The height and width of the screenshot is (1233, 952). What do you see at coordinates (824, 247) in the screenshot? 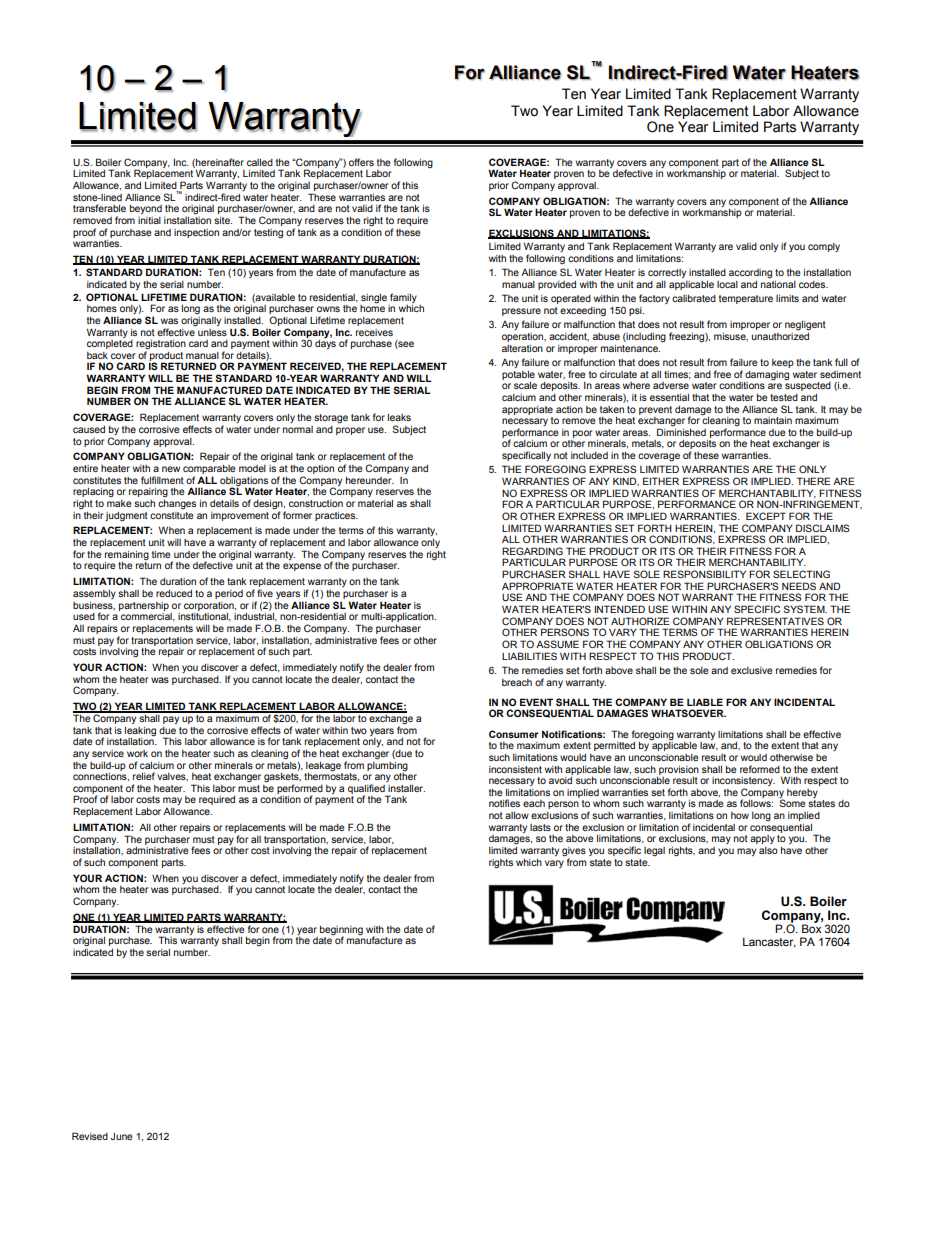
I see `comply` at bounding box center [824, 247].
